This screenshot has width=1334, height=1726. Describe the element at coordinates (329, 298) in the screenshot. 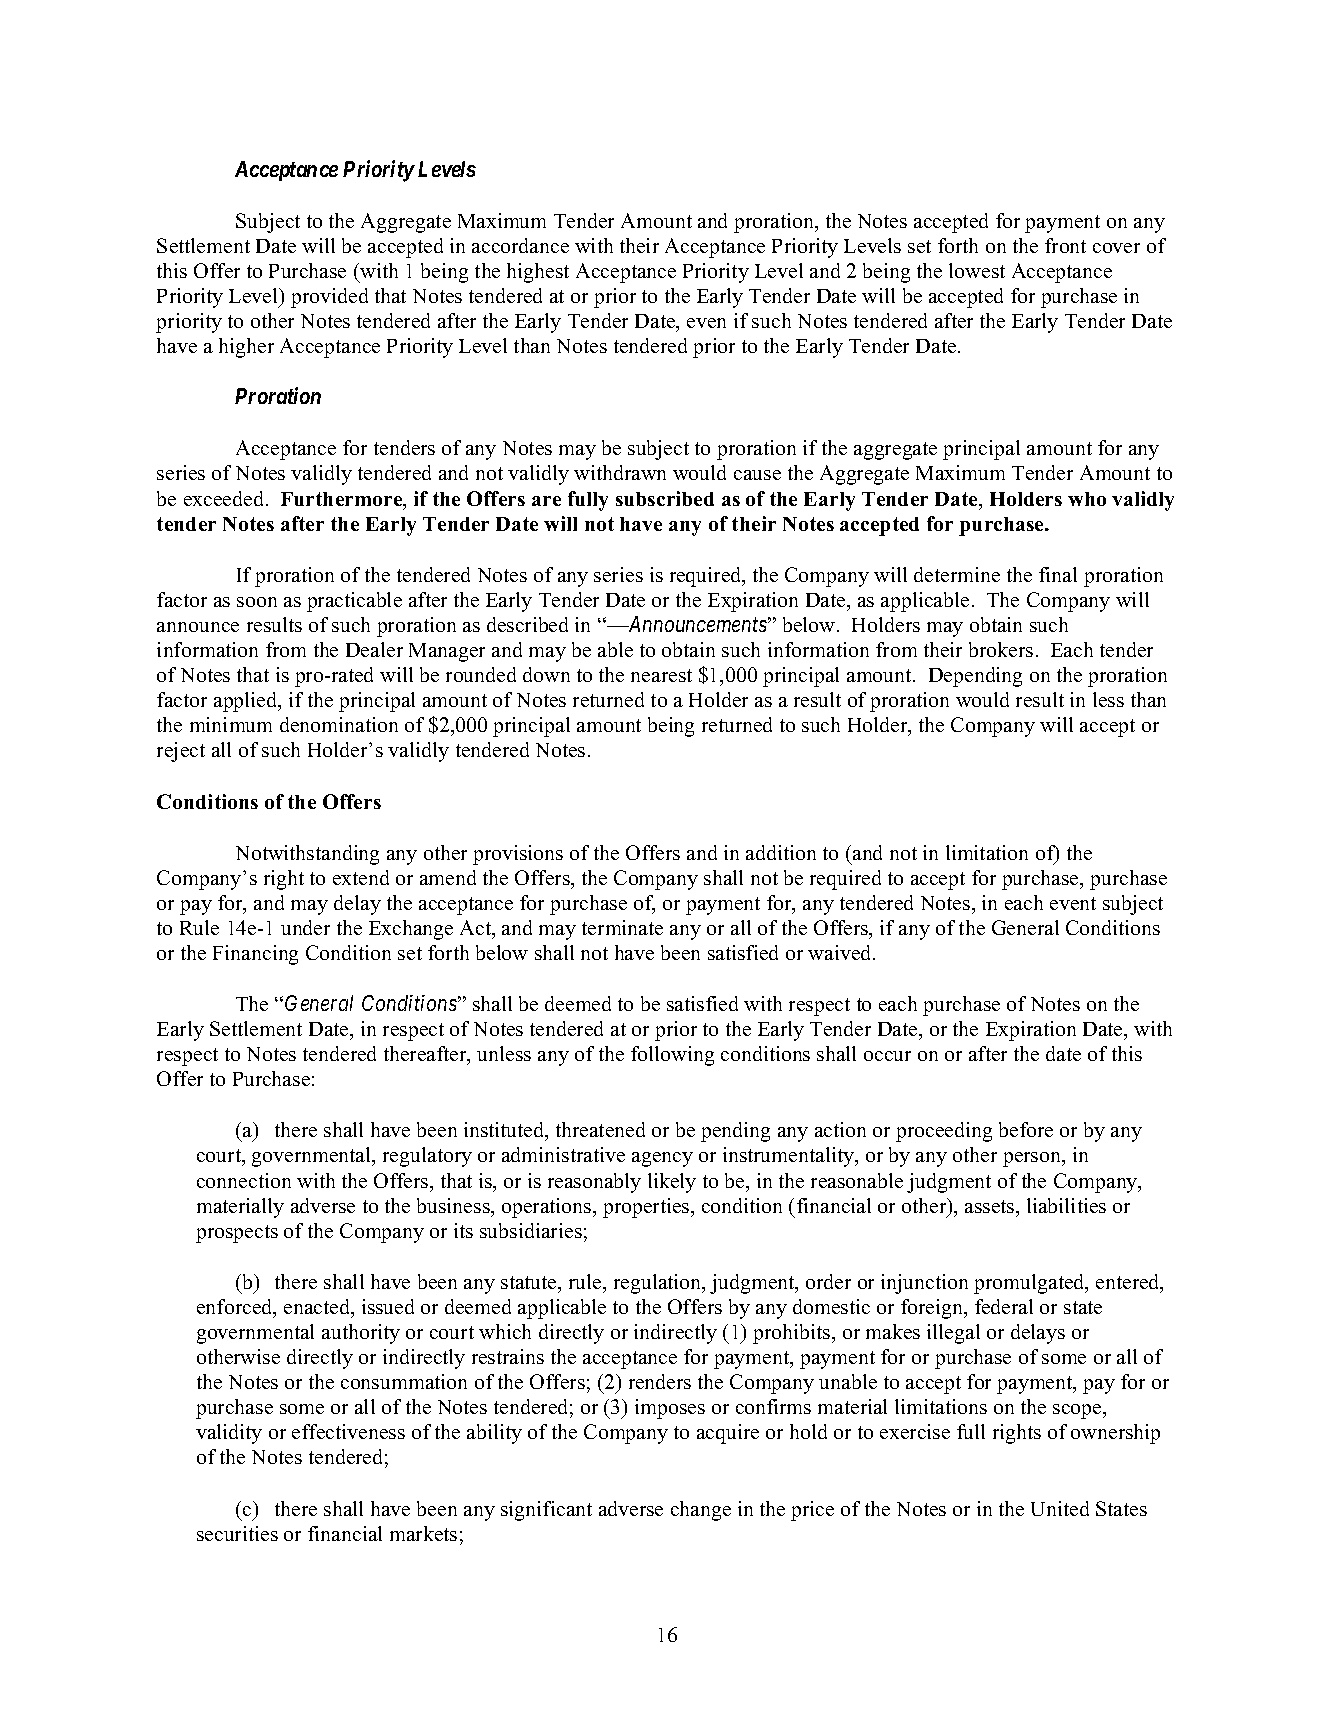

I see `provided` at that location.
